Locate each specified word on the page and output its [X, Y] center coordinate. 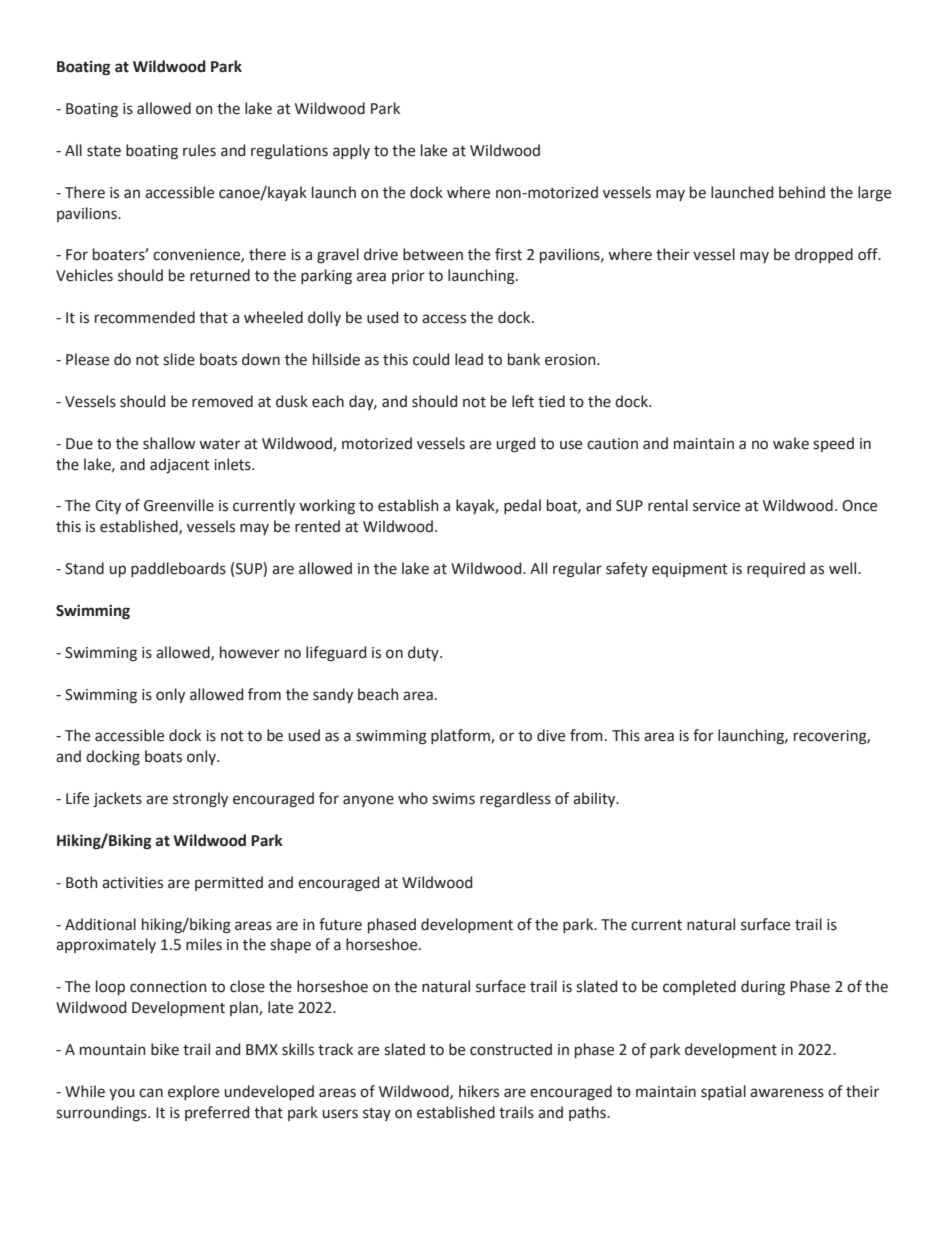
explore [193, 1092]
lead [469, 359]
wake [791, 443]
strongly [200, 800]
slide [179, 359]
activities [132, 883]
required [776, 569]
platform [461, 736]
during [763, 988]
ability [595, 799]
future [340, 924]
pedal [522, 506]
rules [199, 150]
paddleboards [178, 569]
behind [802, 192]
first [508, 254]
